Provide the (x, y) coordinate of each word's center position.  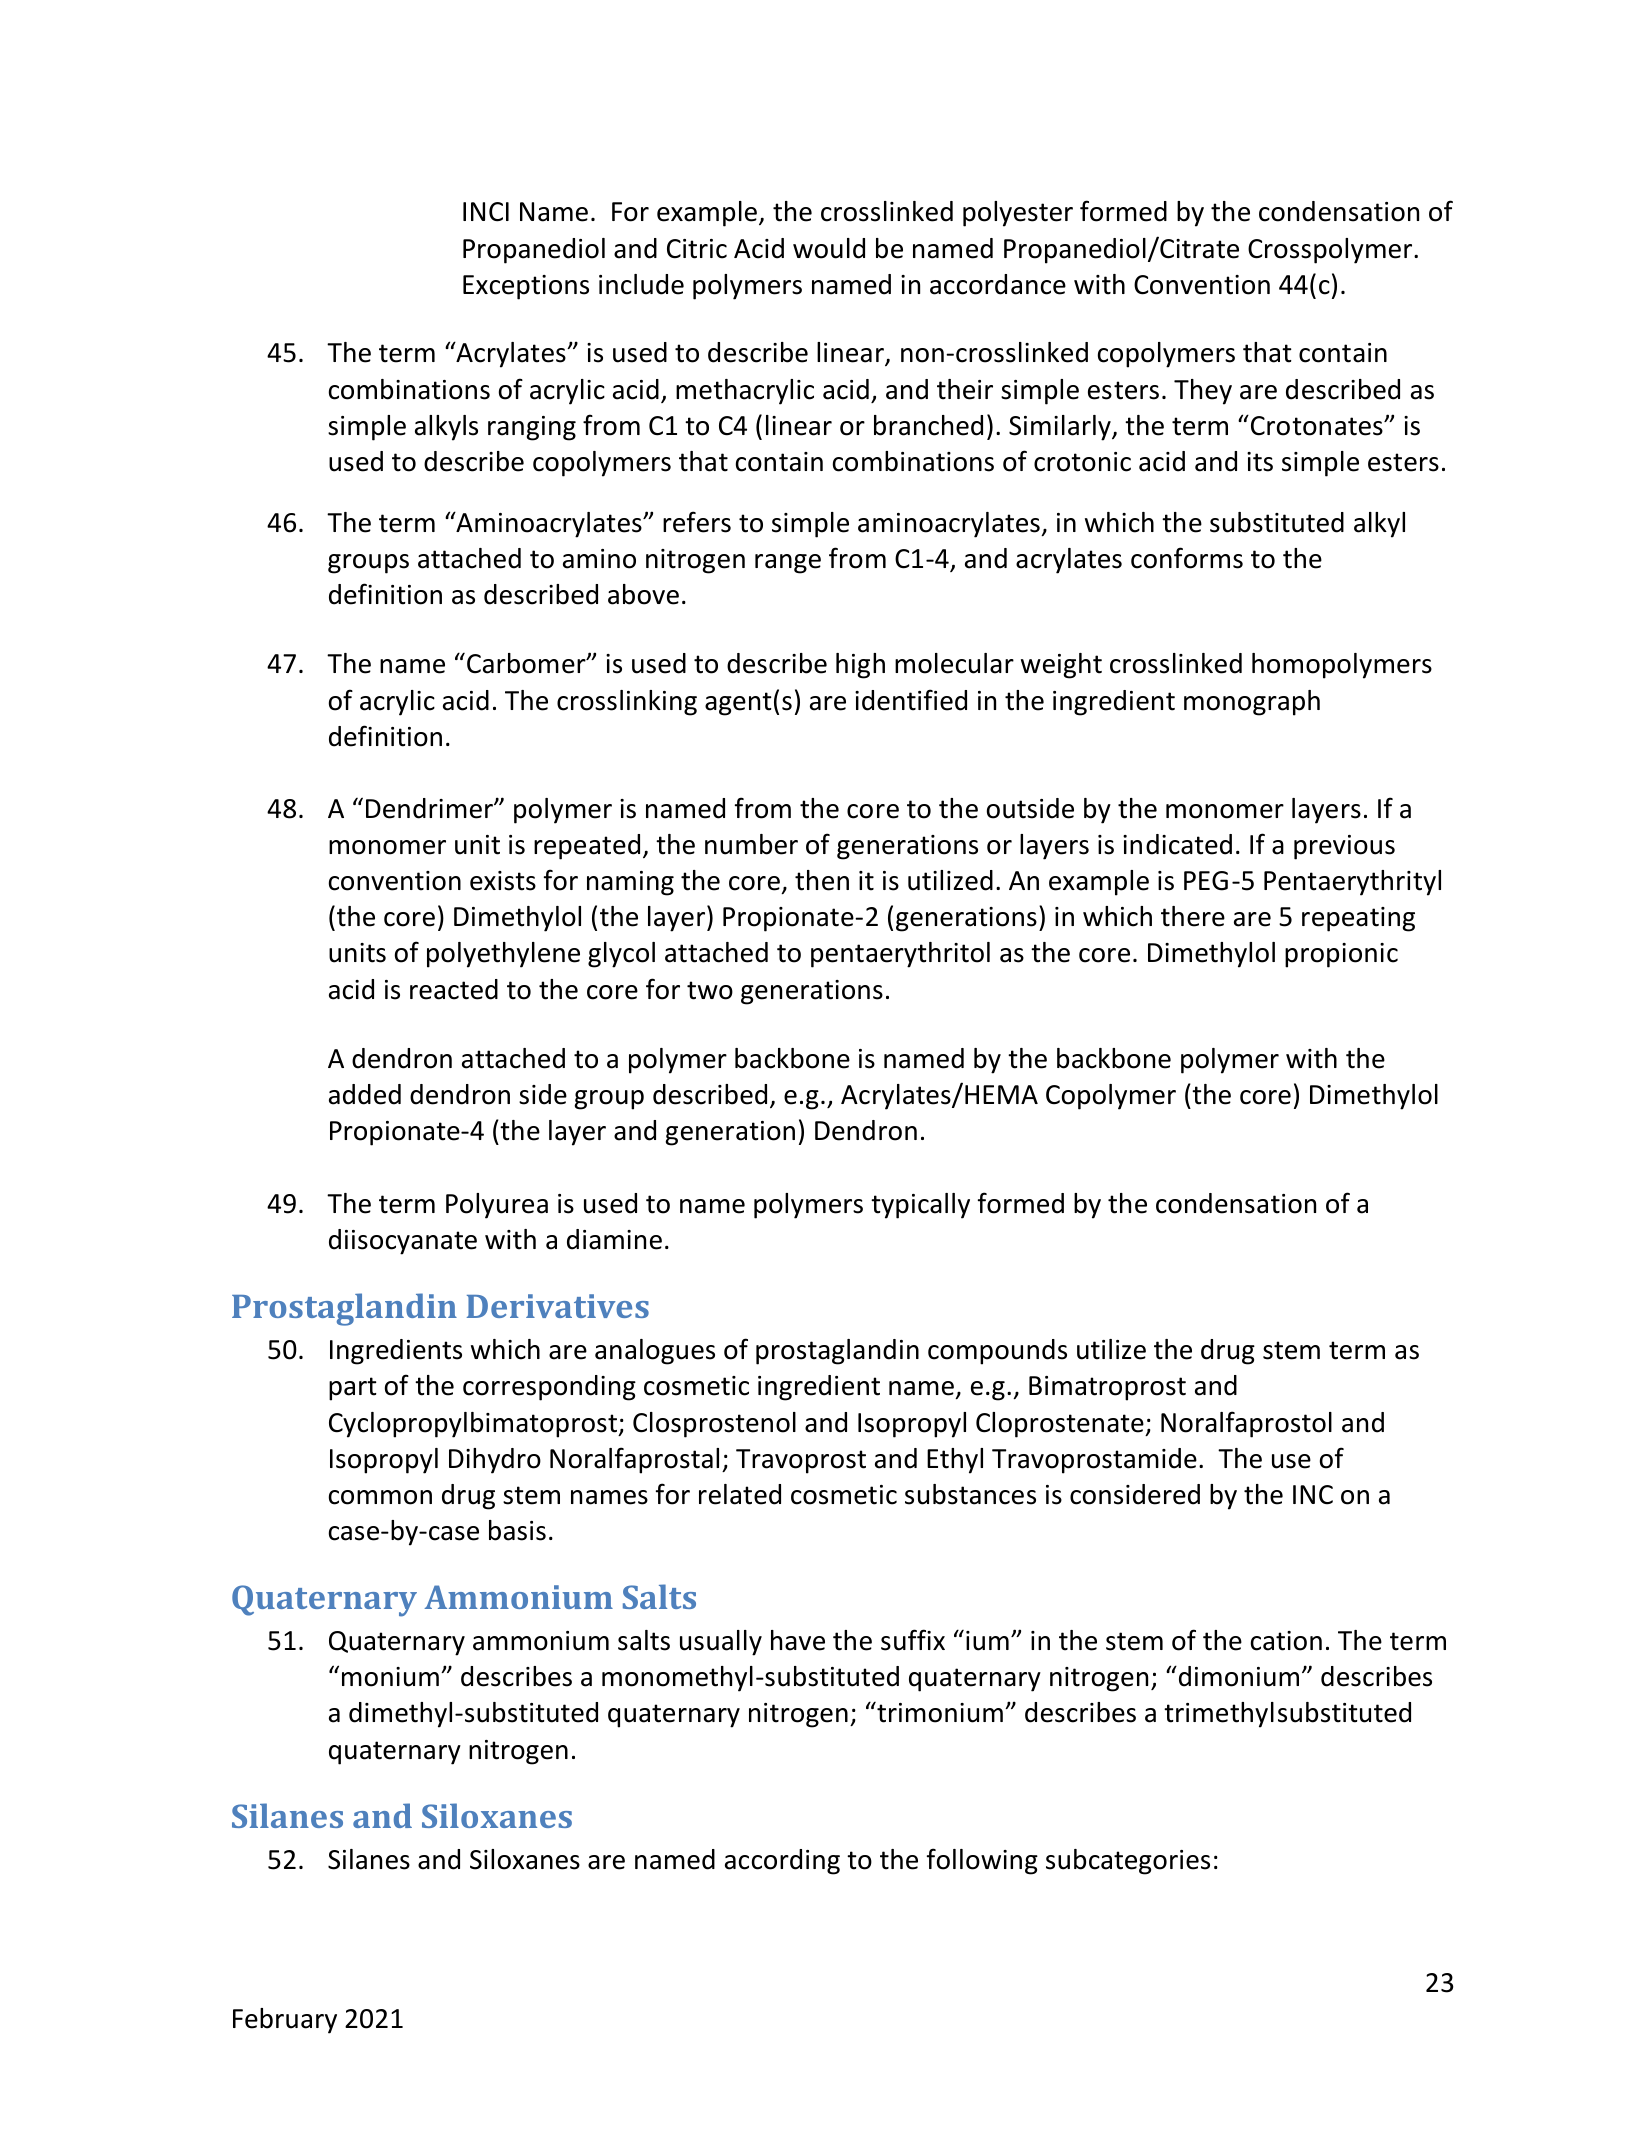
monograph (1252, 703)
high (860, 666)
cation (1286, 1641)
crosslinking (627, 703)
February (285, 2021)
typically (920, 1206)
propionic (1341, 955)
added (365, 1094)
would (829, 248)
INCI (486, 212)
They (1203, 392)
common (380, 1497)
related (740, 1494)
